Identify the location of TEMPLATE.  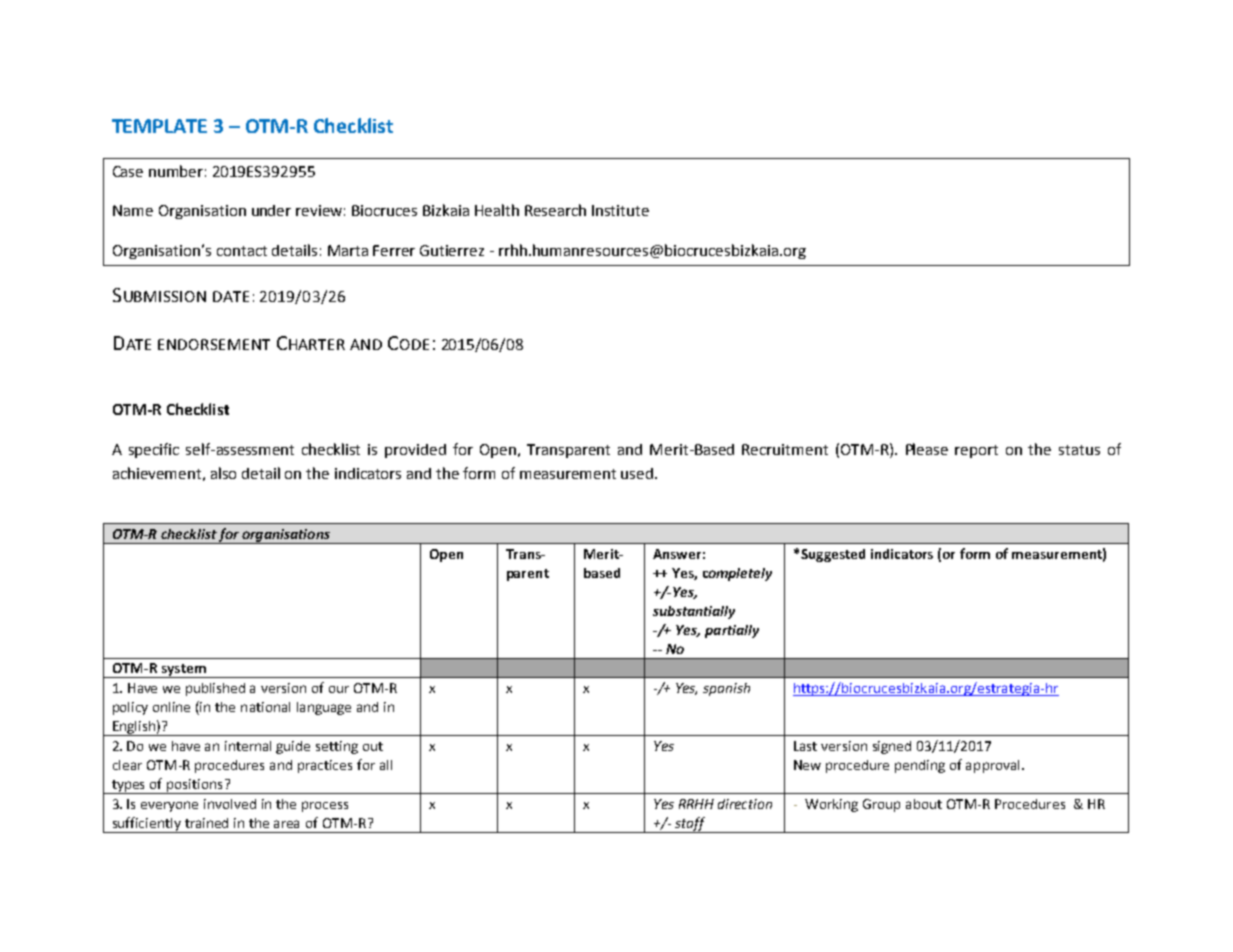
(159, 126).
